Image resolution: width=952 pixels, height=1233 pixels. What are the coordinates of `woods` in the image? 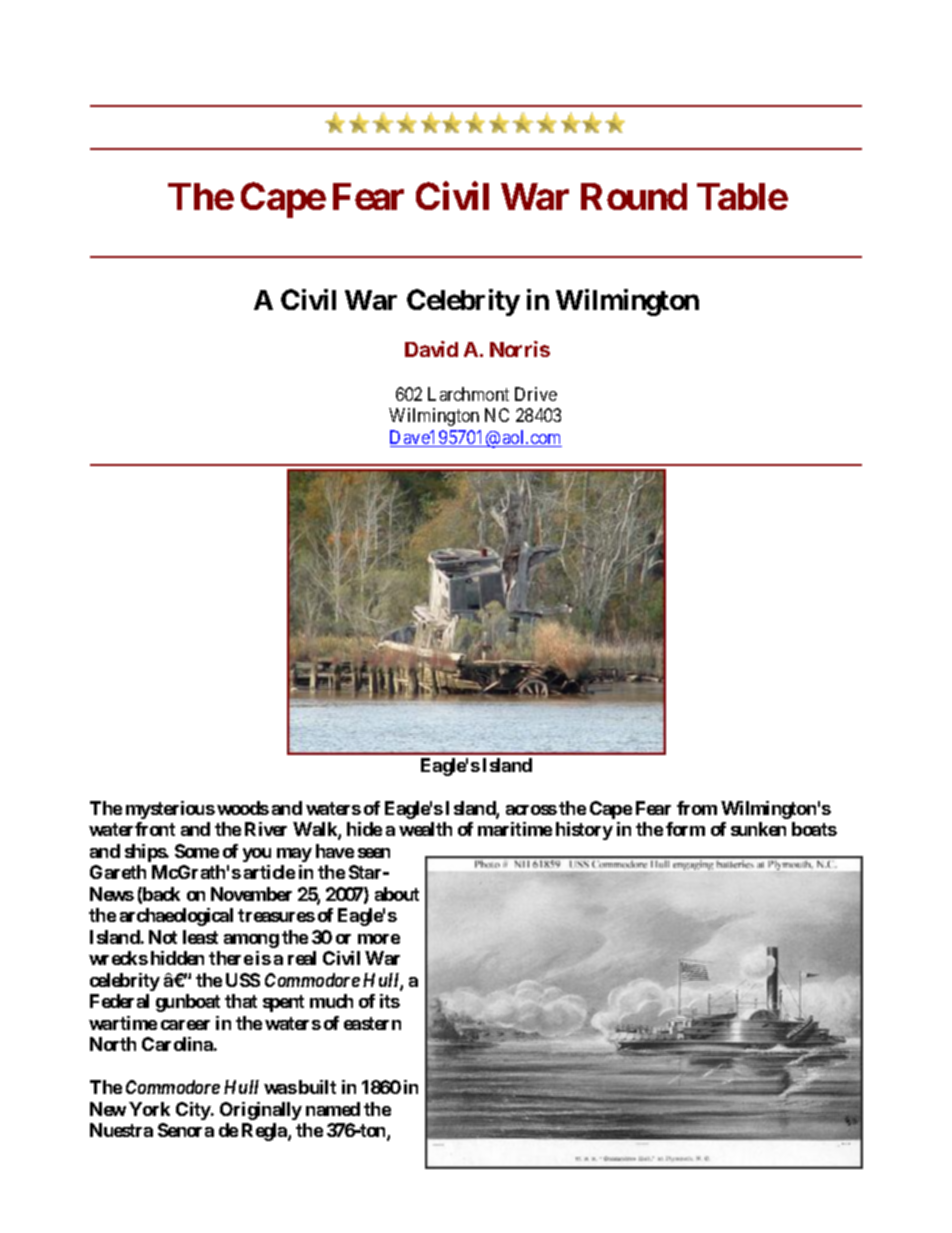 It's located at (243, 808).
